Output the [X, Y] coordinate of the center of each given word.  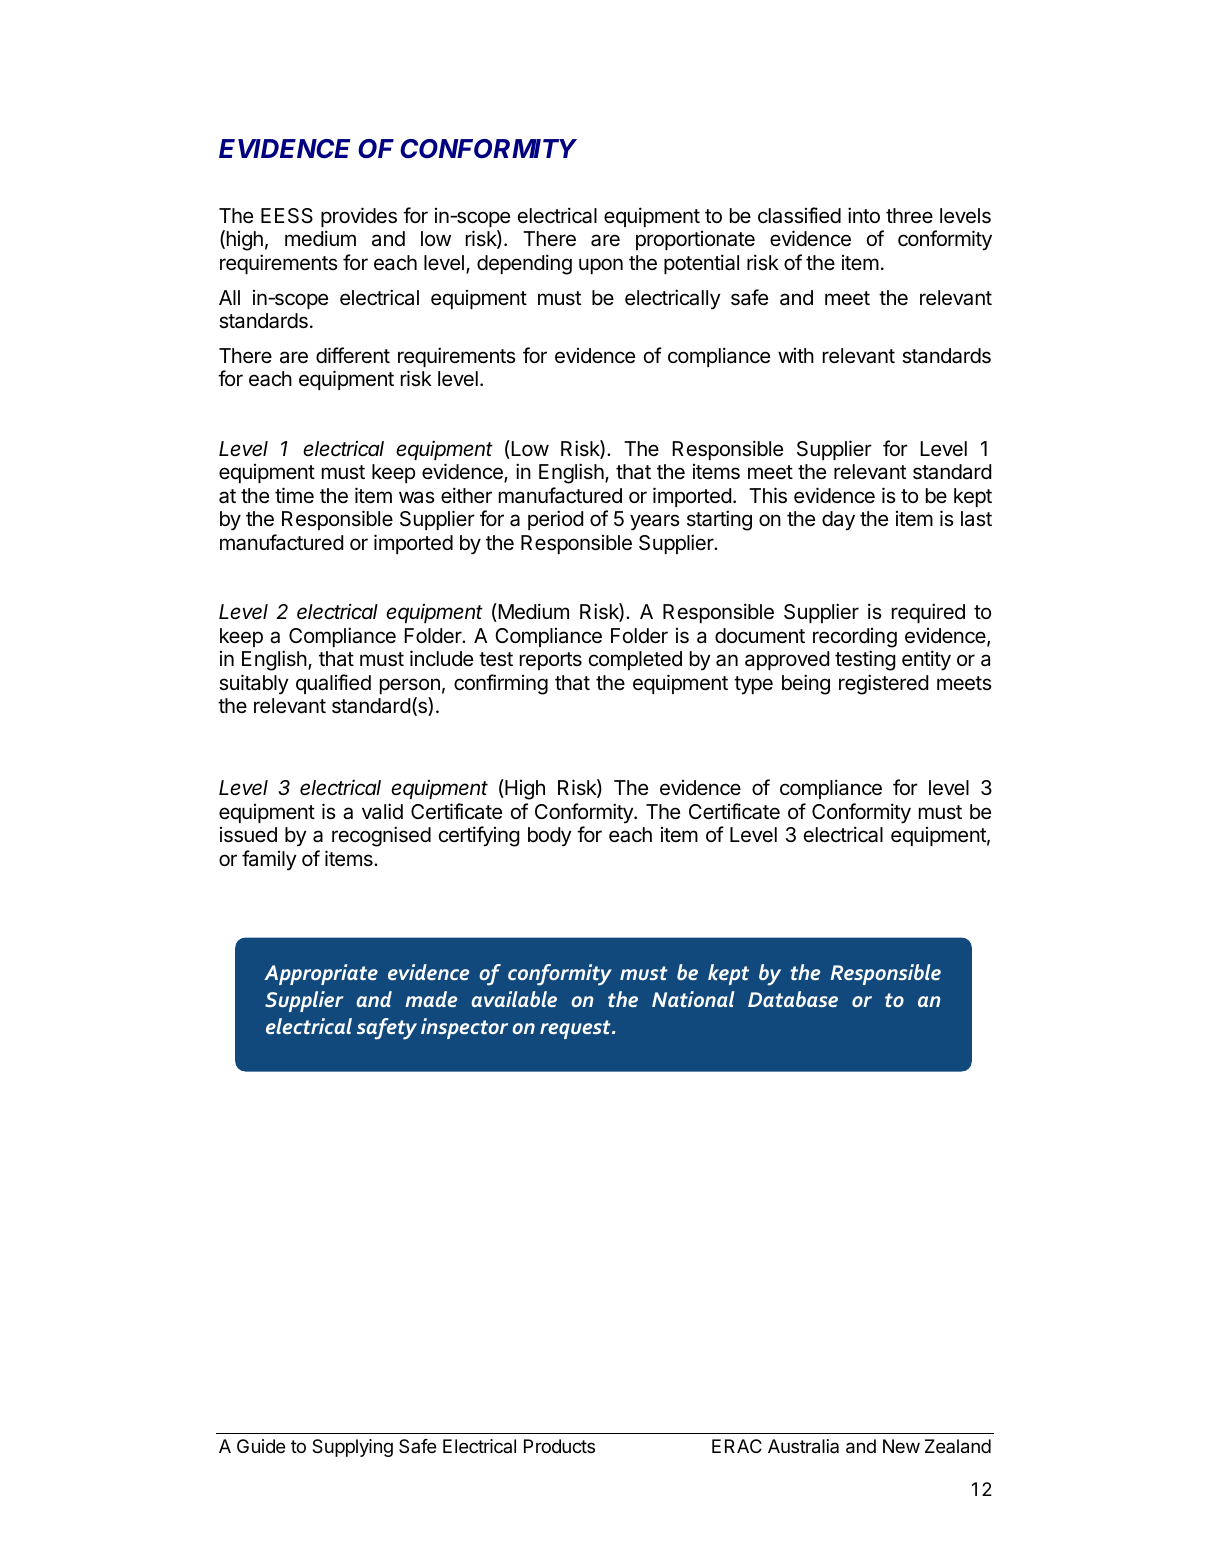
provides [359, 217]
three [909, 216]
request [576, 1029]
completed [635, 660]
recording [855, 638]
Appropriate [321, 974]
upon [601, 266]
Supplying [352, 1448]
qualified [333, 684]
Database [793, 999]
